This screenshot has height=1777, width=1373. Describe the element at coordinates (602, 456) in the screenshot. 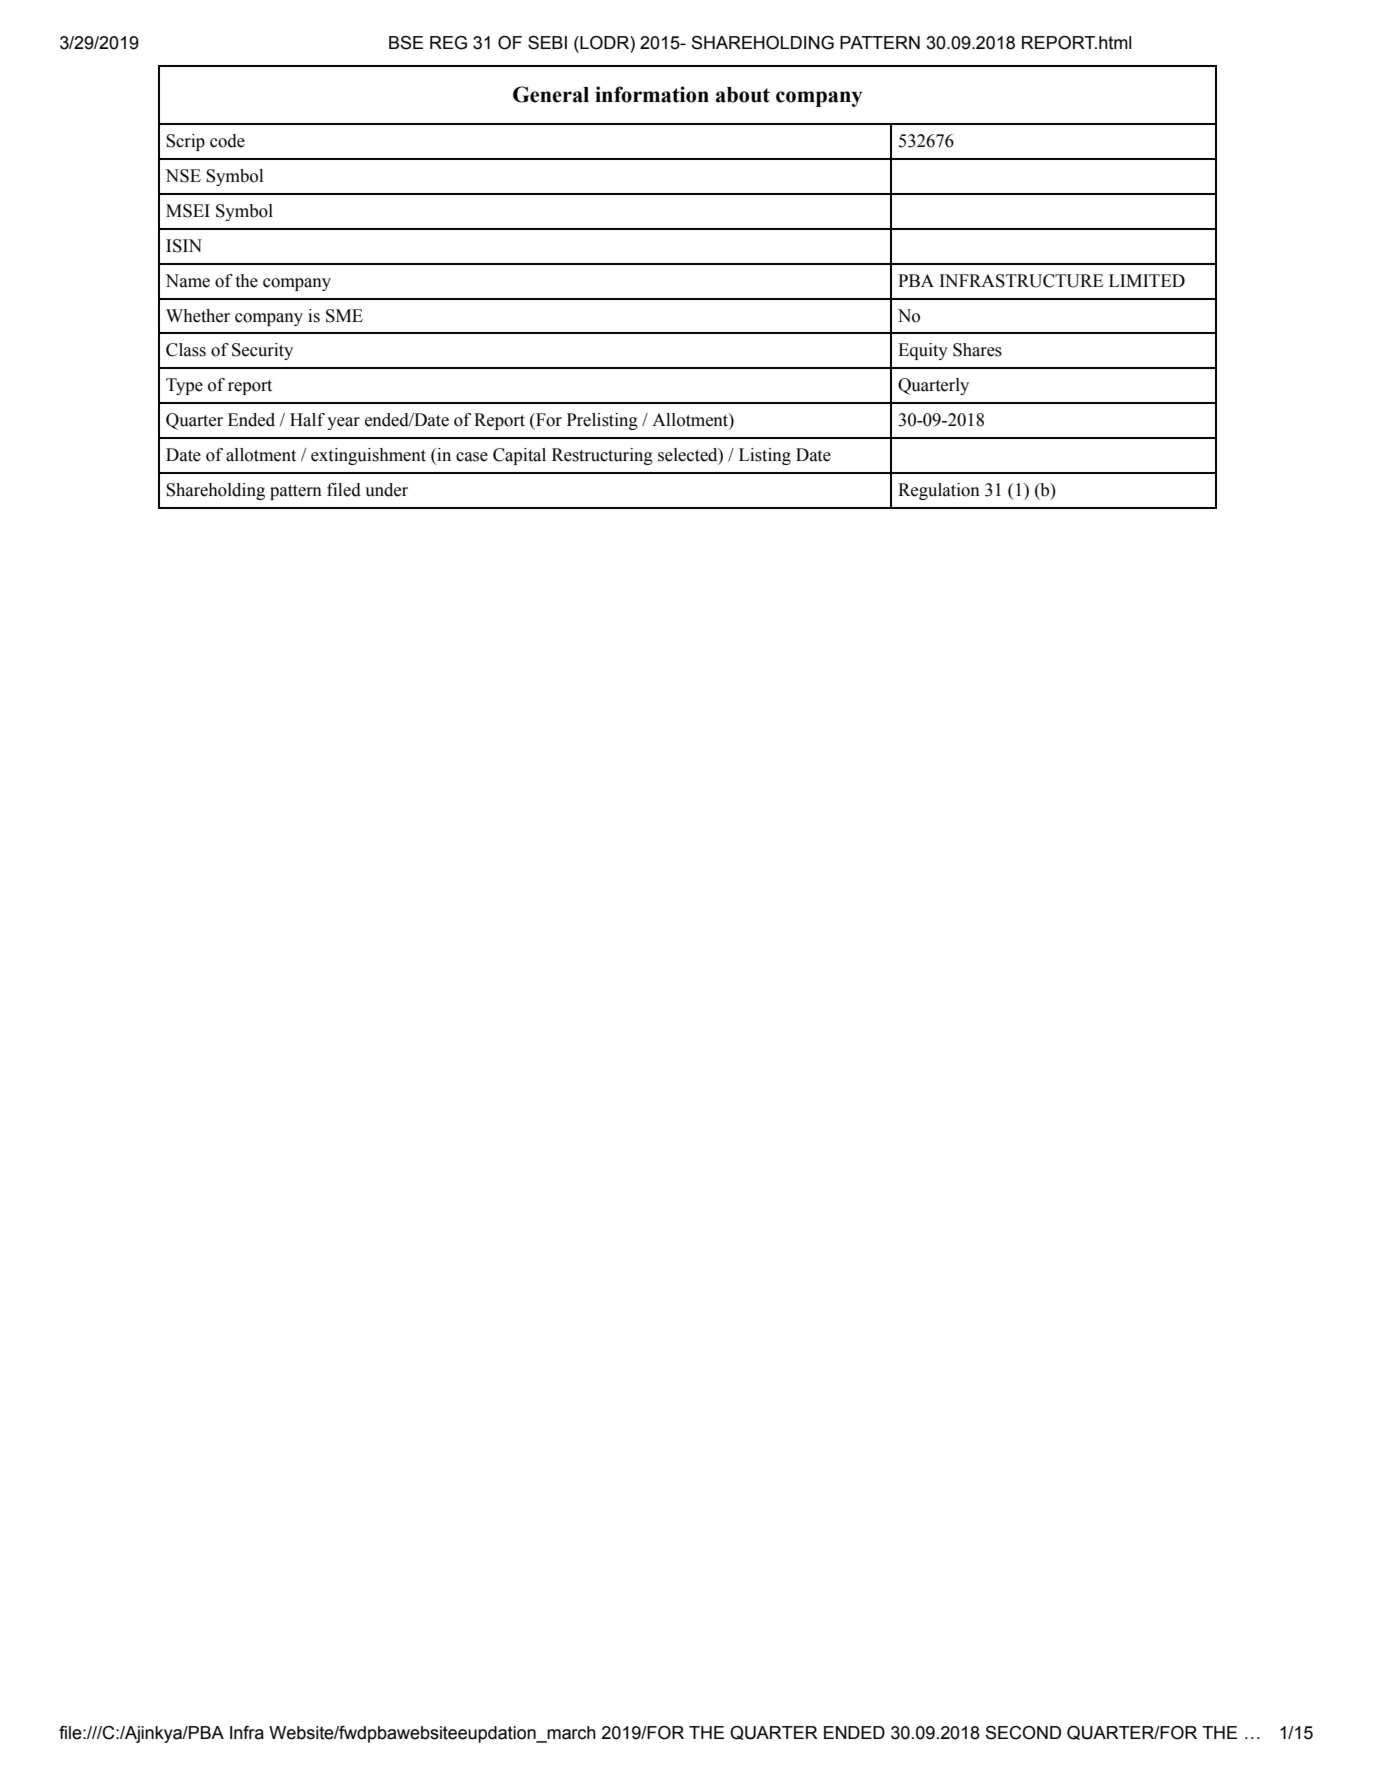

I see `Restructuring` at that location.
